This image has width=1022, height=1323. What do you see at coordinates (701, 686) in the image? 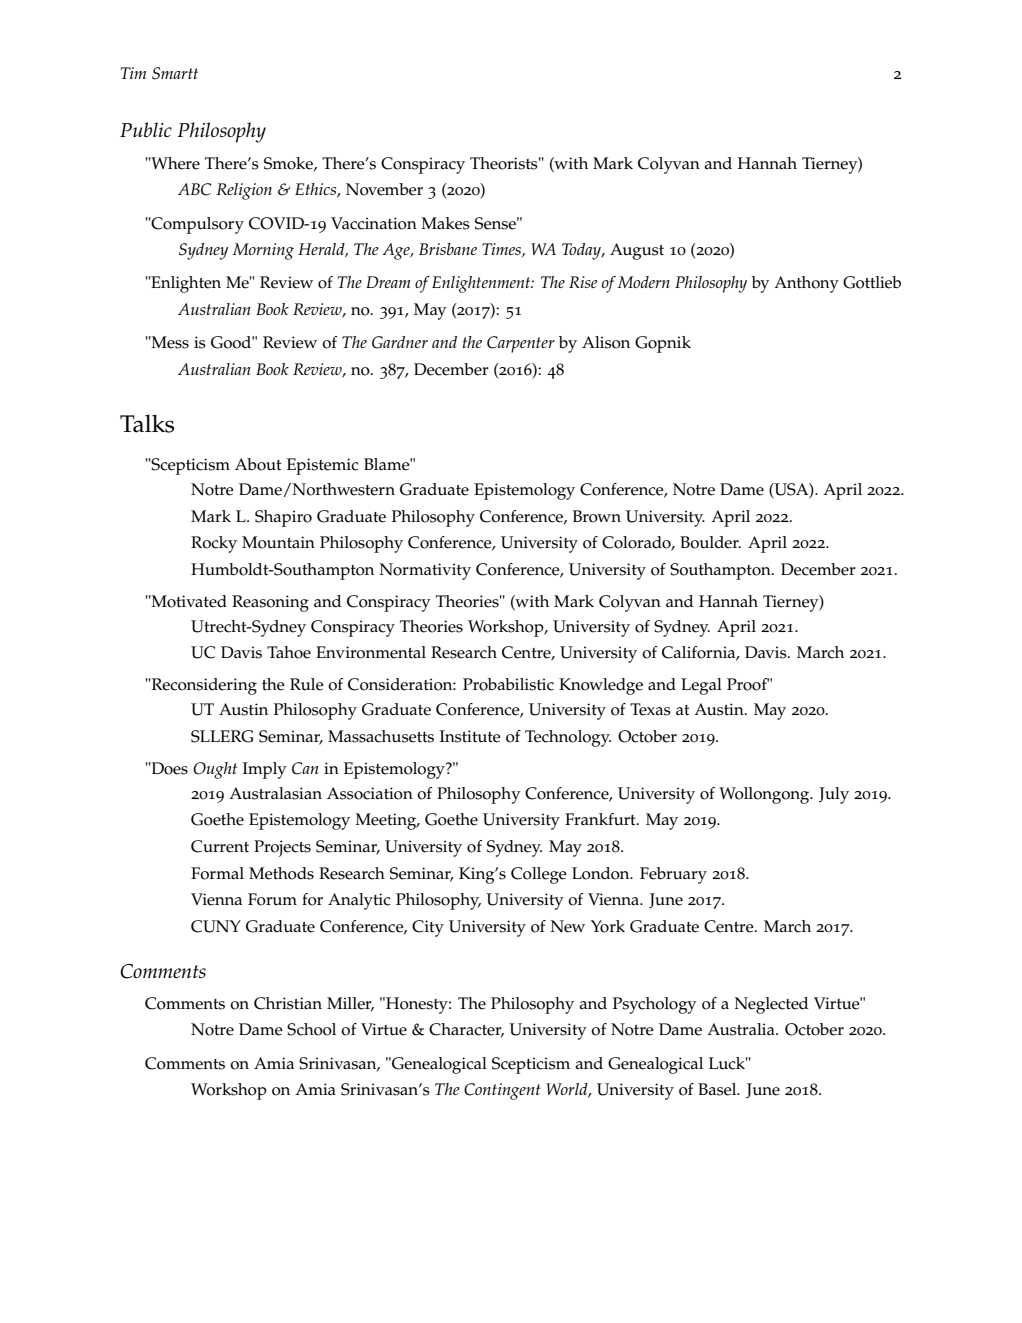
I see `Legal` at bounding box center [701, 686].
